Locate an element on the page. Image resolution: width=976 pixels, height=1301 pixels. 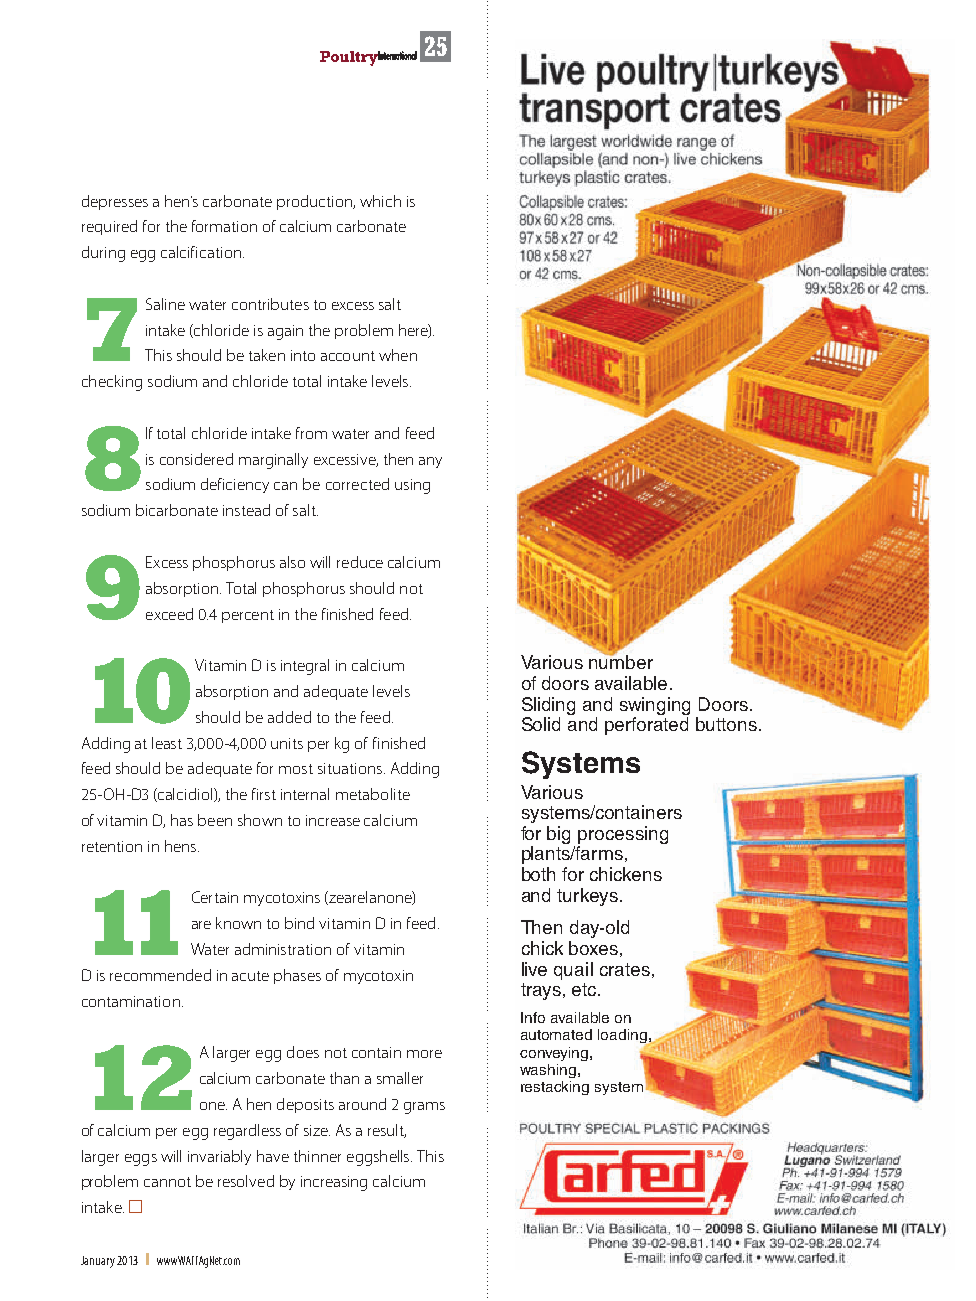
reduce is located at coordinates (360, 562).
